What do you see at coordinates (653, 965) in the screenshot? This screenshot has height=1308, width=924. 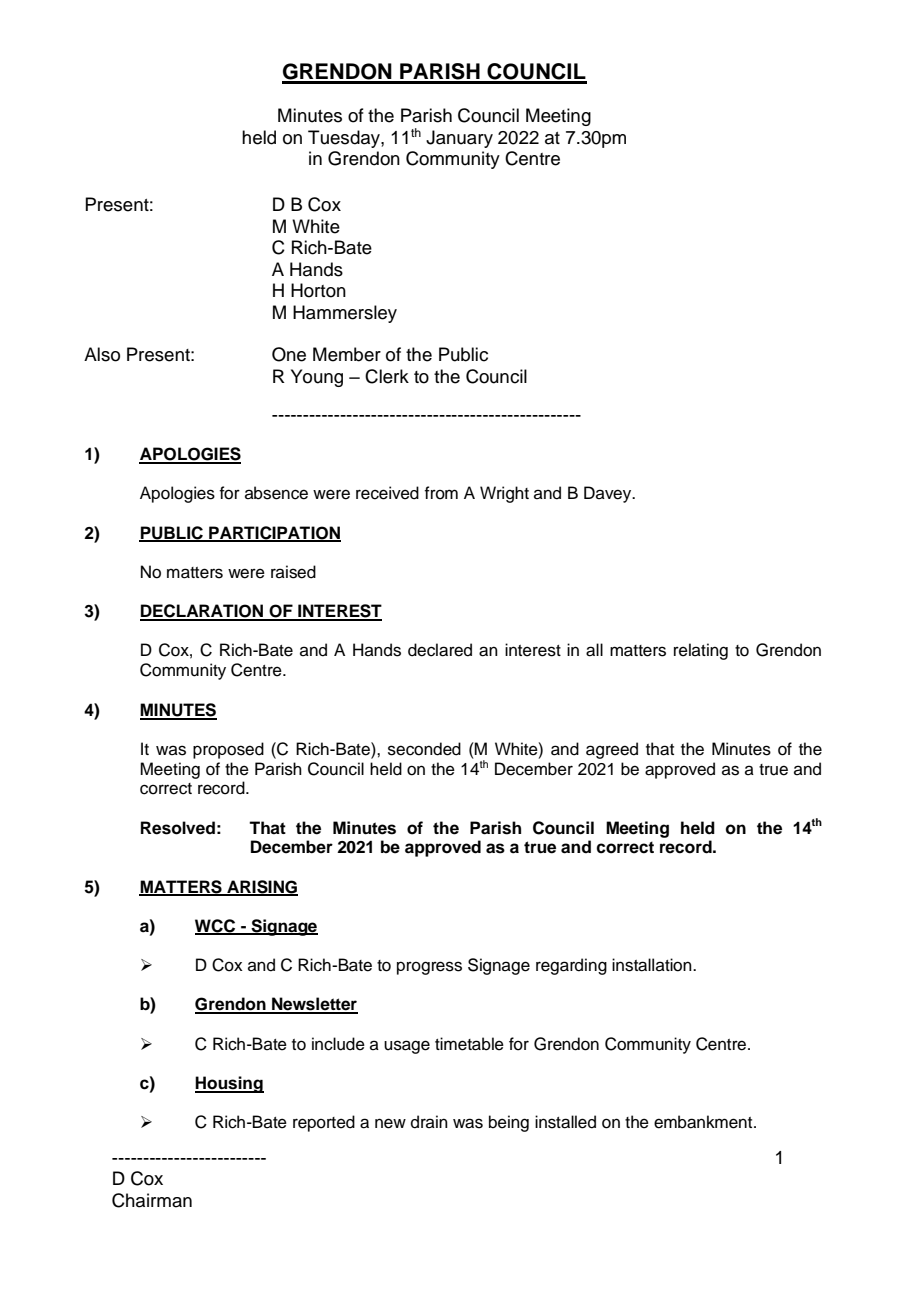 I see `installation` at bounding box center [653, 965].
